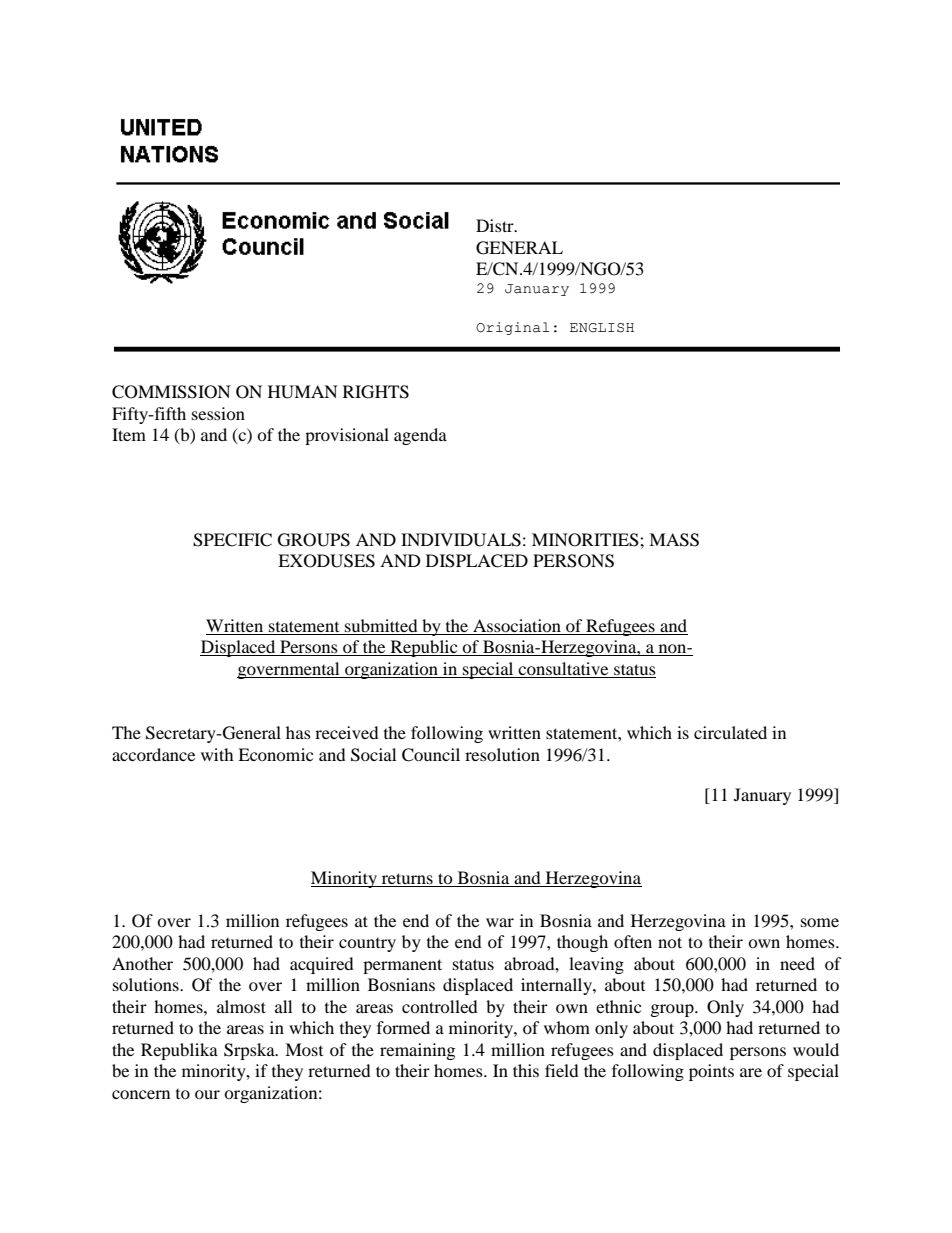 This image has width=952, height=1233. What do you see at coordinates (602, 328) in the image?
I see `ENGLISH` at bounding box center [602, 328].
